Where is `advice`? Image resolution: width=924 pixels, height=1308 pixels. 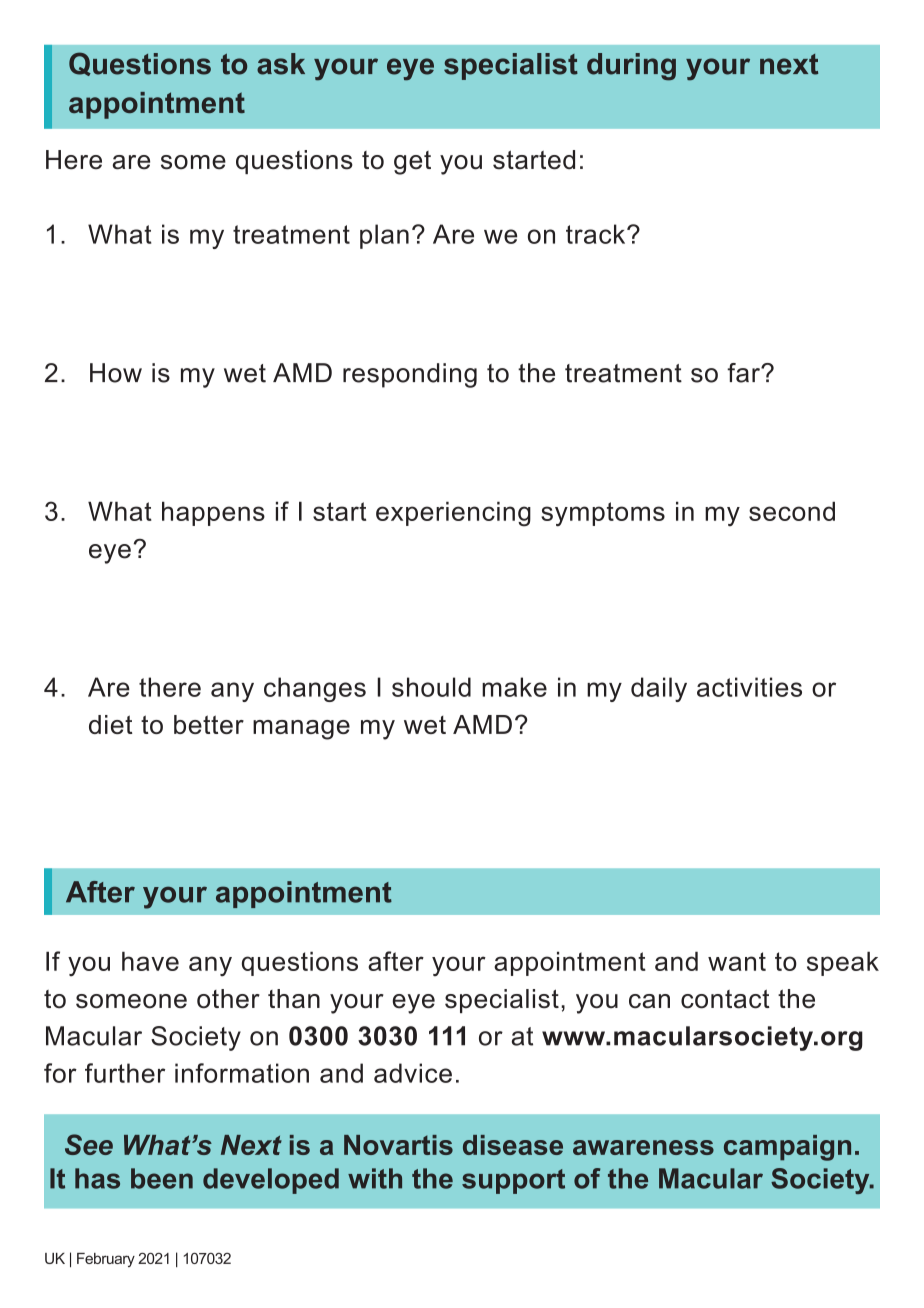 advice is located at coordinates (413, 1073).
